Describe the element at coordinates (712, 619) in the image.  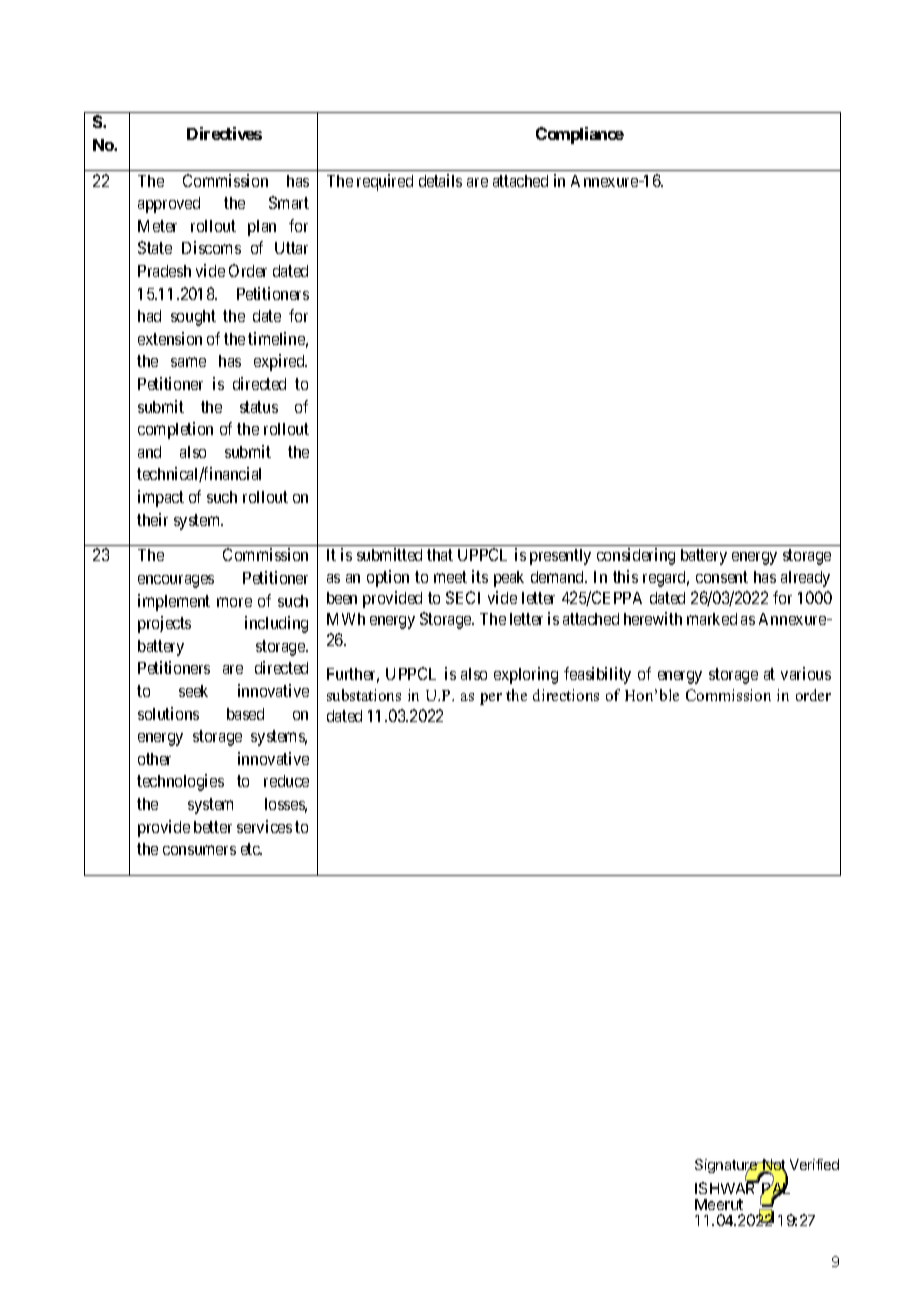
I see `marked` at that location.
